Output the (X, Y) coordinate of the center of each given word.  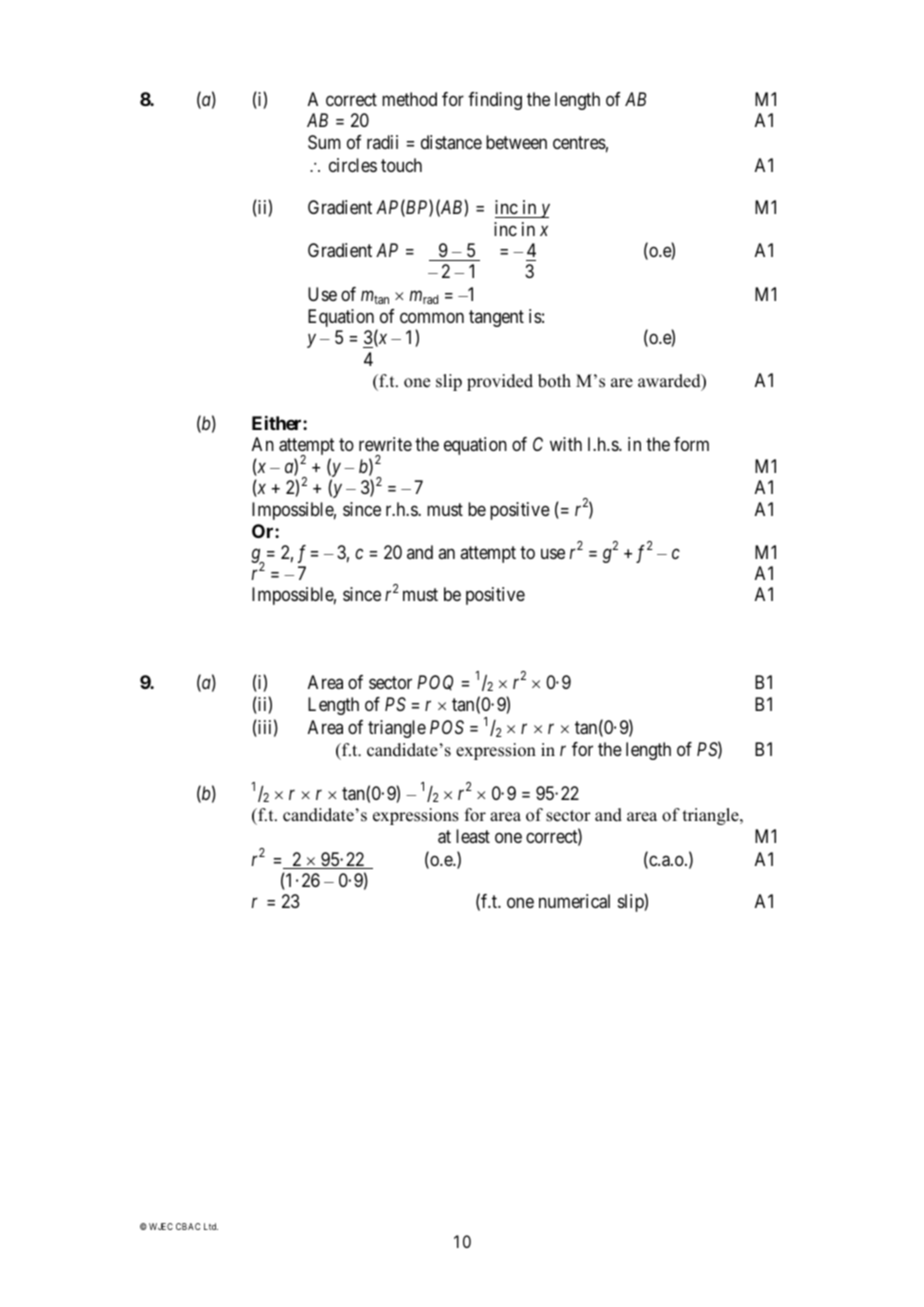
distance (451, 142)
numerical (574, 901)
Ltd (211, 1226)
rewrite (385, 444)
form (691, 444)
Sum (324, 142)
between (516, 142)
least (473, 836)
